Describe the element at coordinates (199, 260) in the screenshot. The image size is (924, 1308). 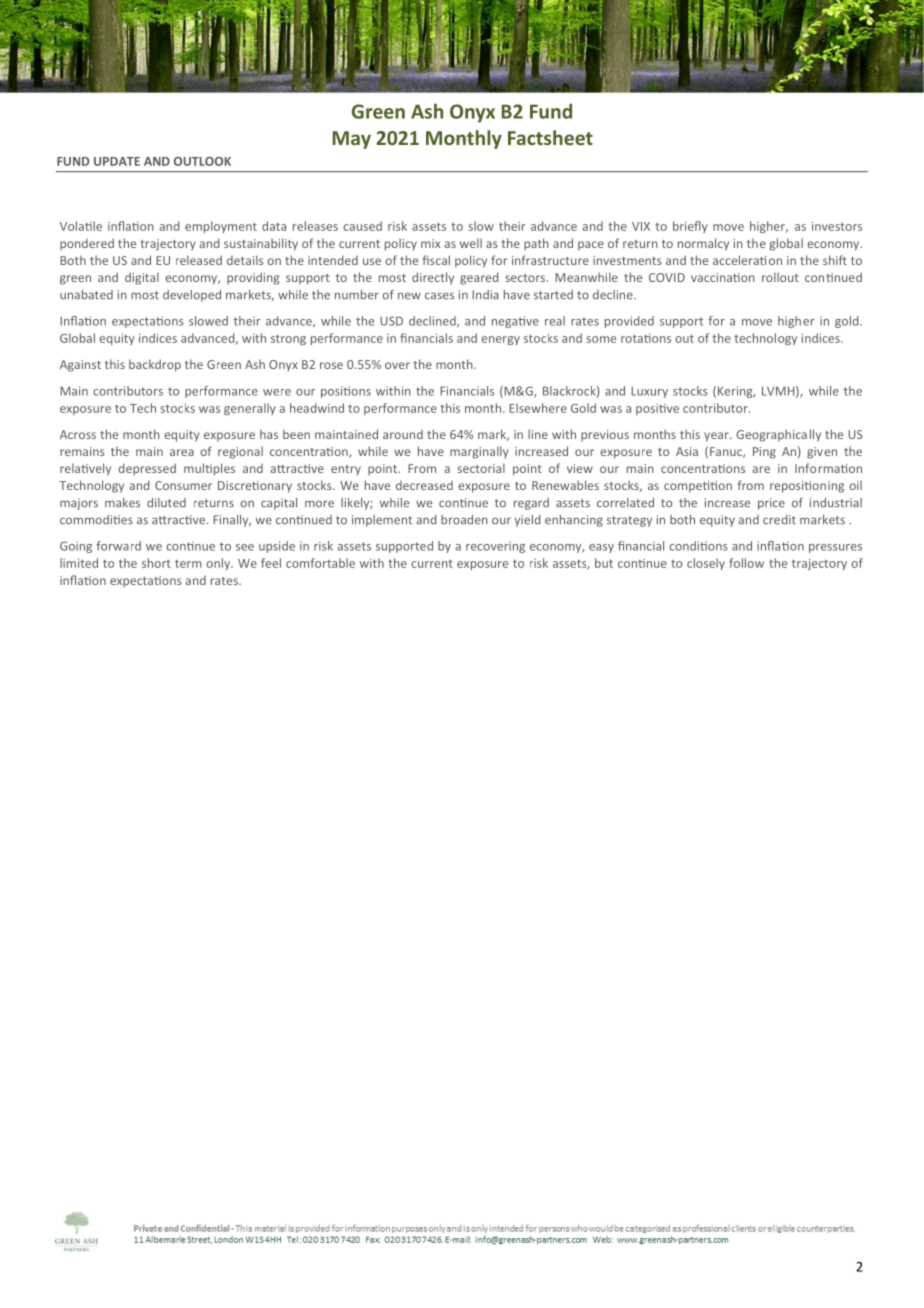
I see `released` at that location.
